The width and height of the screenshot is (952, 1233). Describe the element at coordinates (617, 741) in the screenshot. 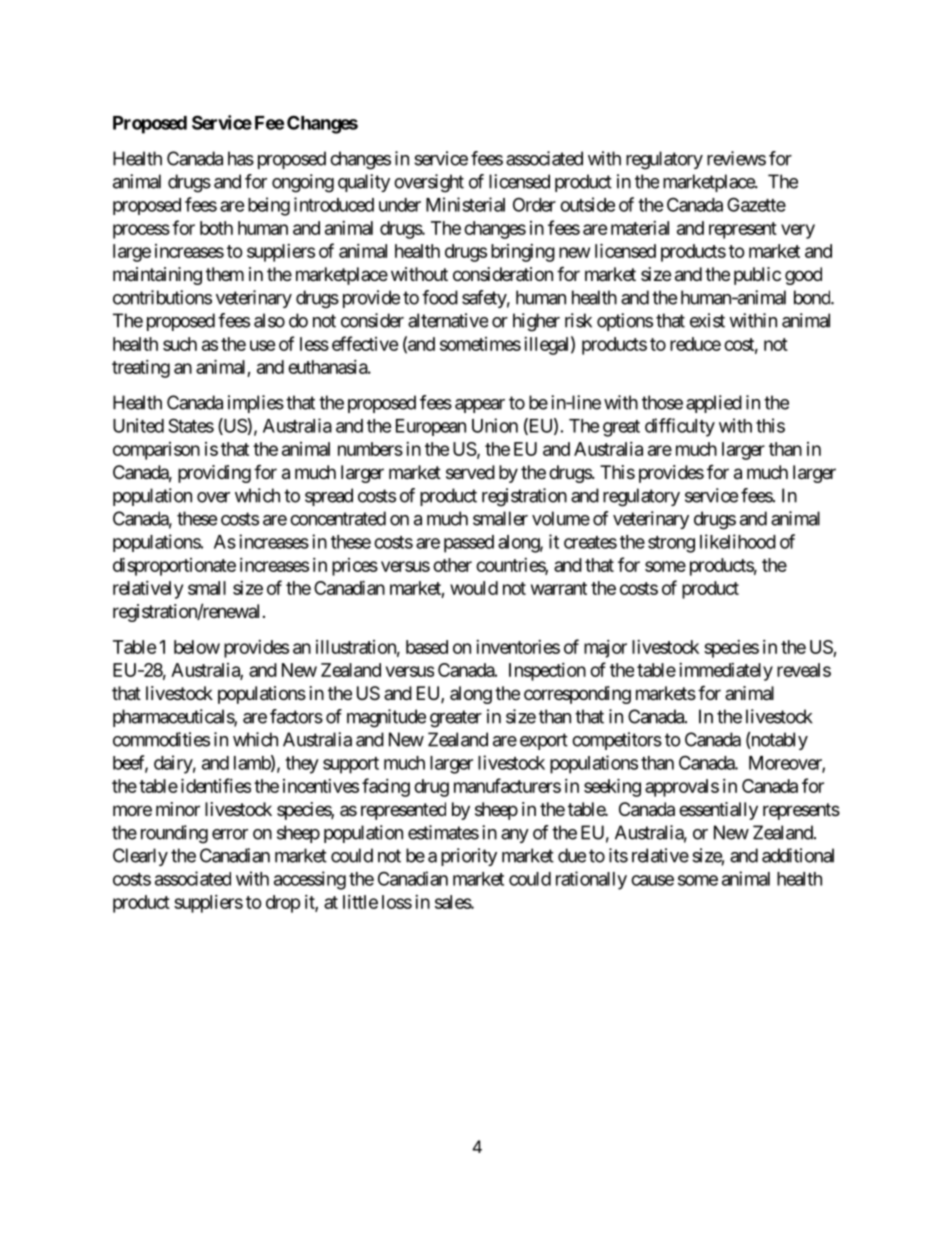

I see `competitors` at that location.
